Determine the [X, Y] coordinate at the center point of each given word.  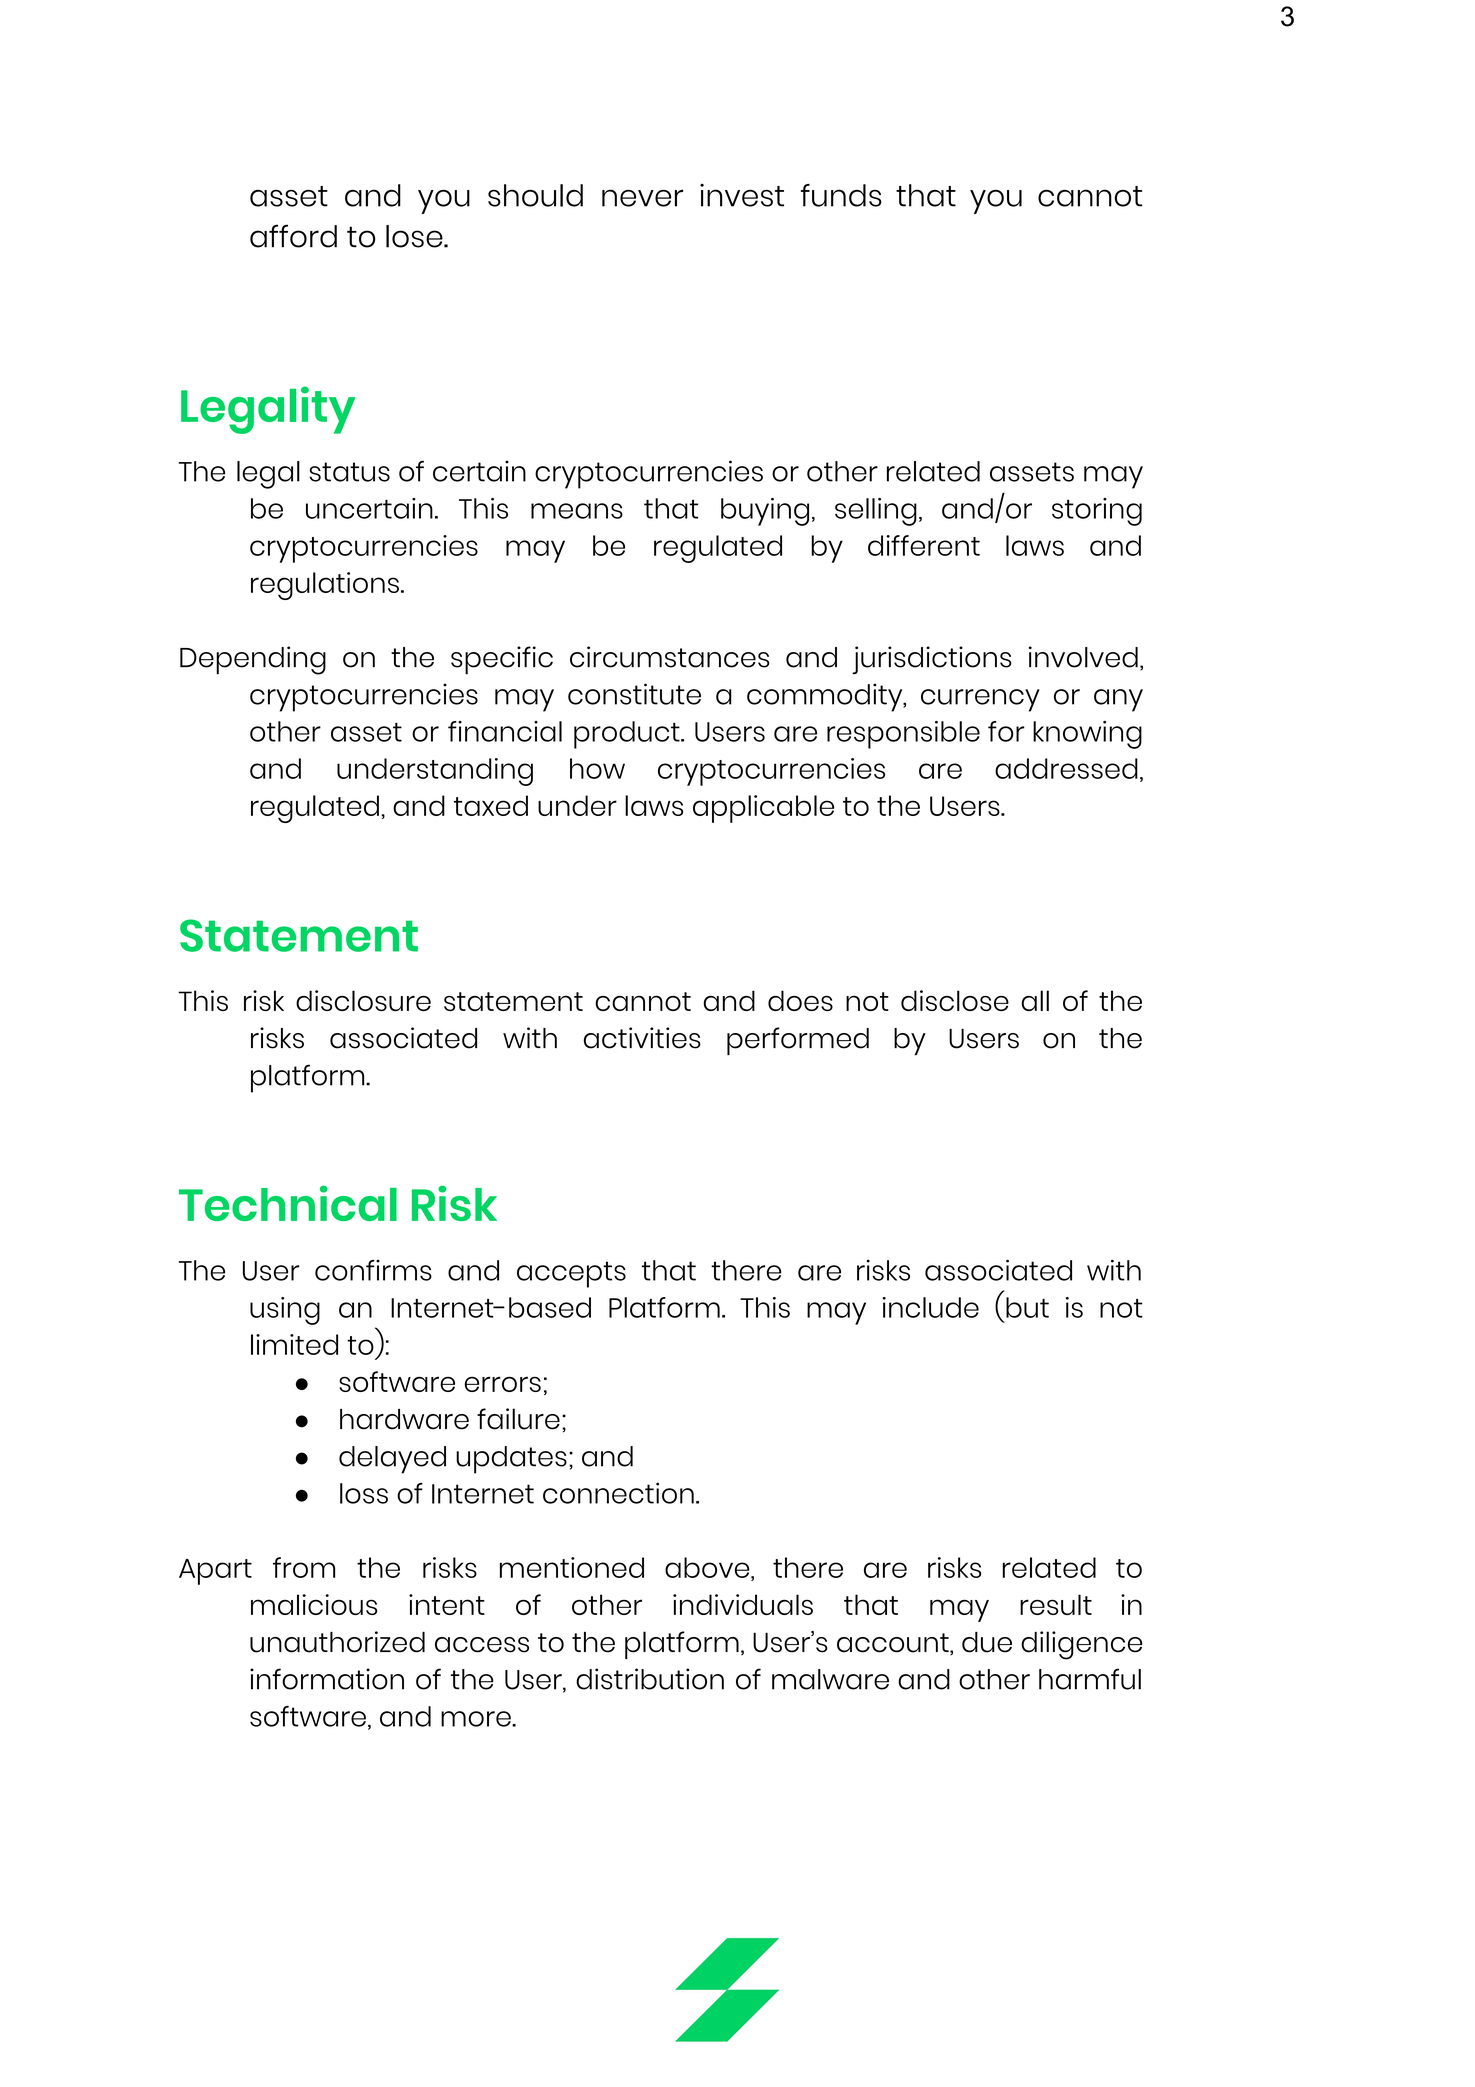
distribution [650, 1679]
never [642, 198]
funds [841, 195]
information [327, 1679]
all [1035, 1000]
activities [642, 1038]
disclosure [363, 1001]
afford [293, 236]
